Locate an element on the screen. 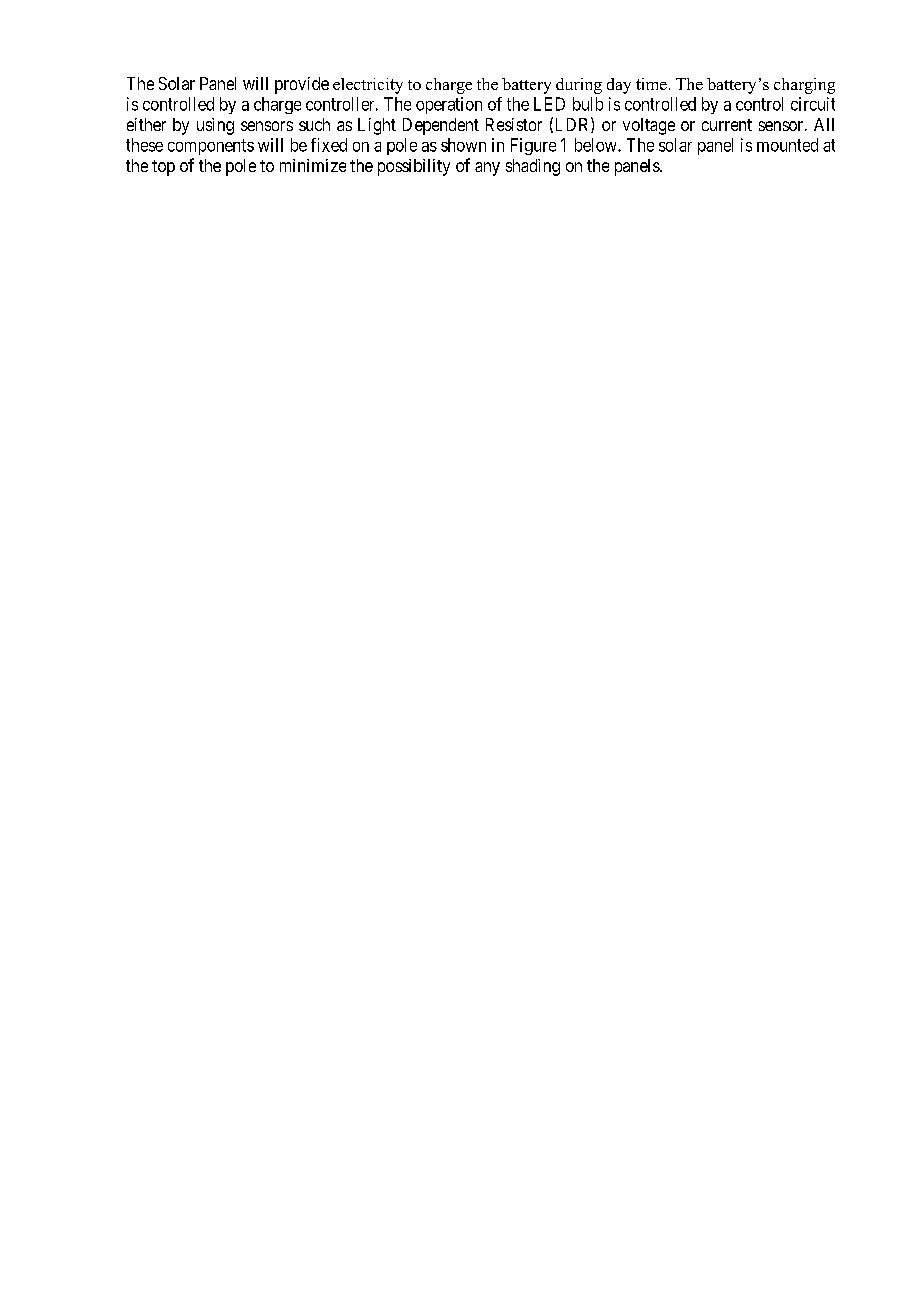 This screenshot has width=924, height=1308. during is located at coordinates (579, 86).
